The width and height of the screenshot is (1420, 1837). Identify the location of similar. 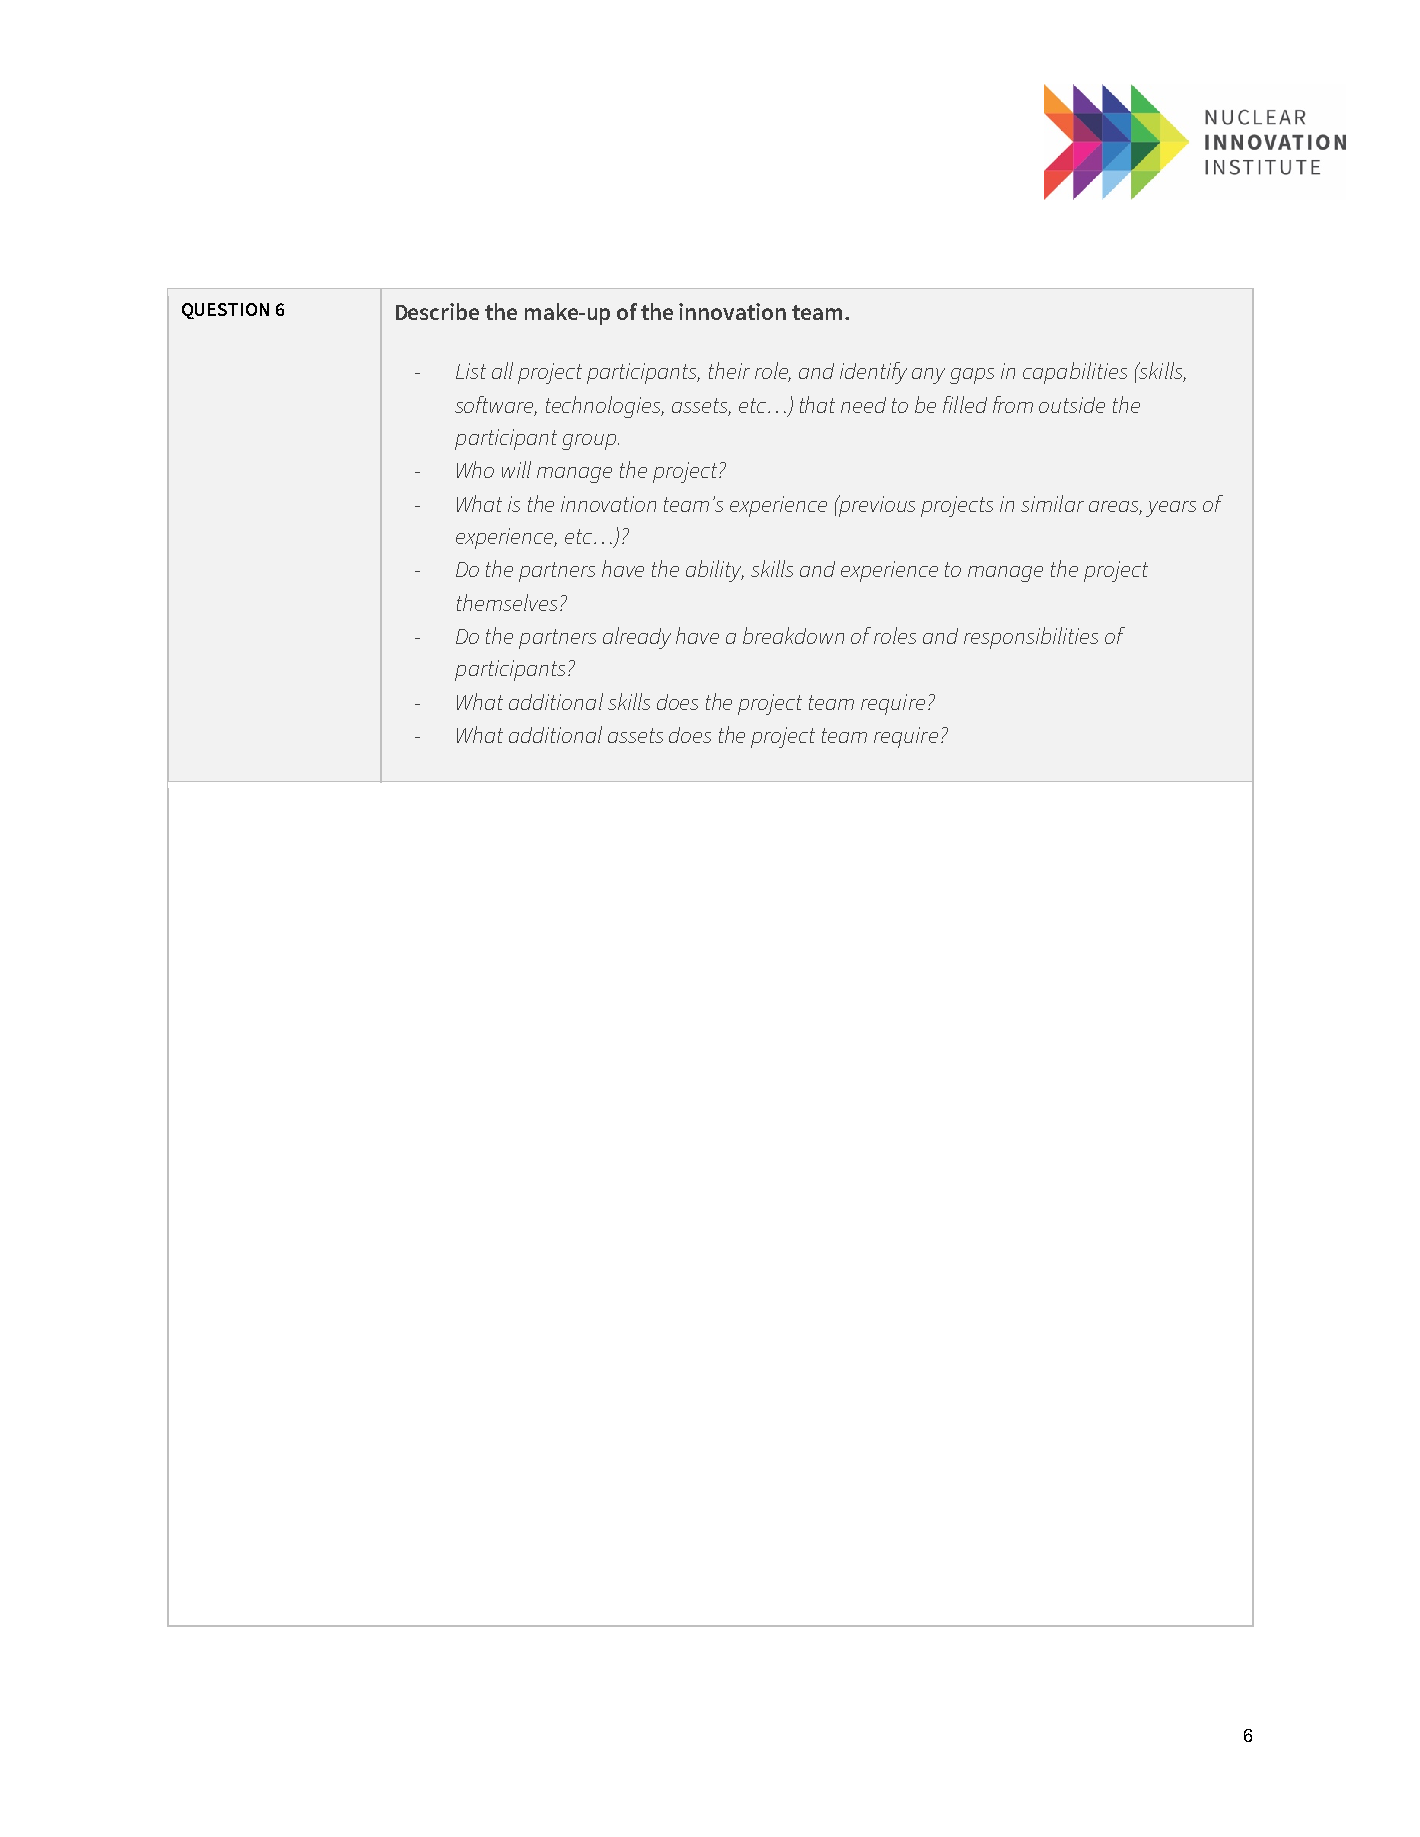
(1052, 503).
